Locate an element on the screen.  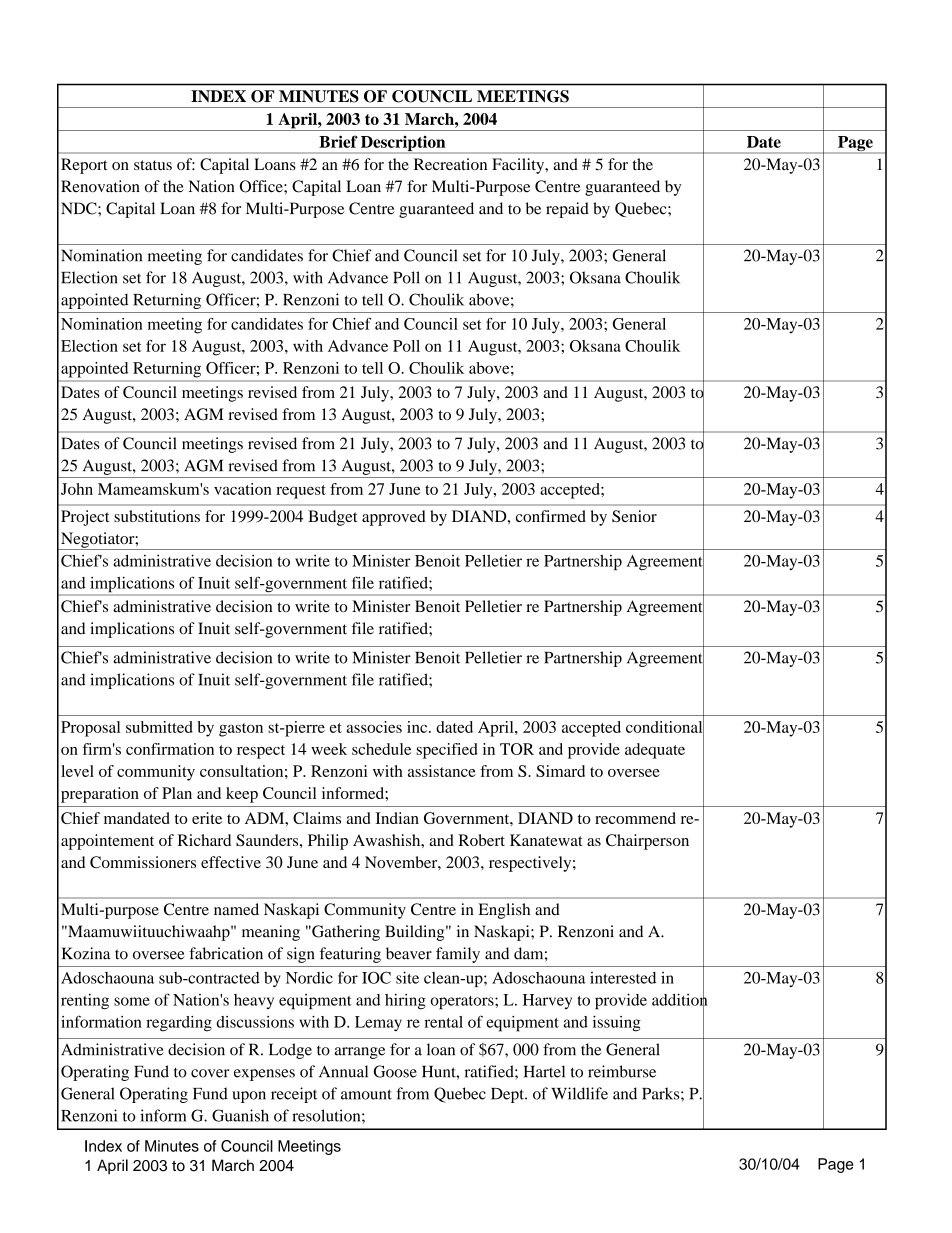
Senior is located at coordinates (634, 516).
